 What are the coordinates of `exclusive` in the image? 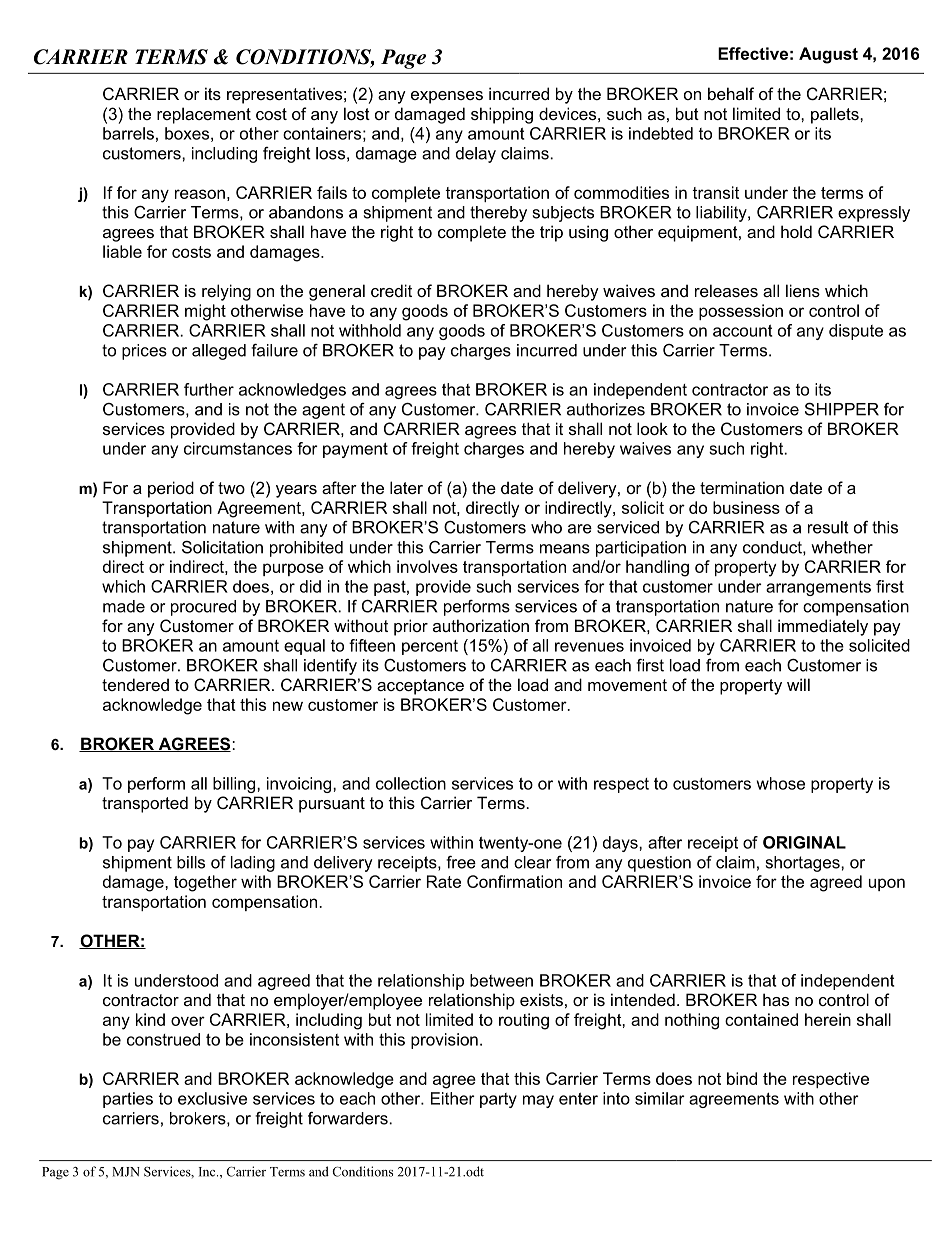 It's located at (212, 1098).
